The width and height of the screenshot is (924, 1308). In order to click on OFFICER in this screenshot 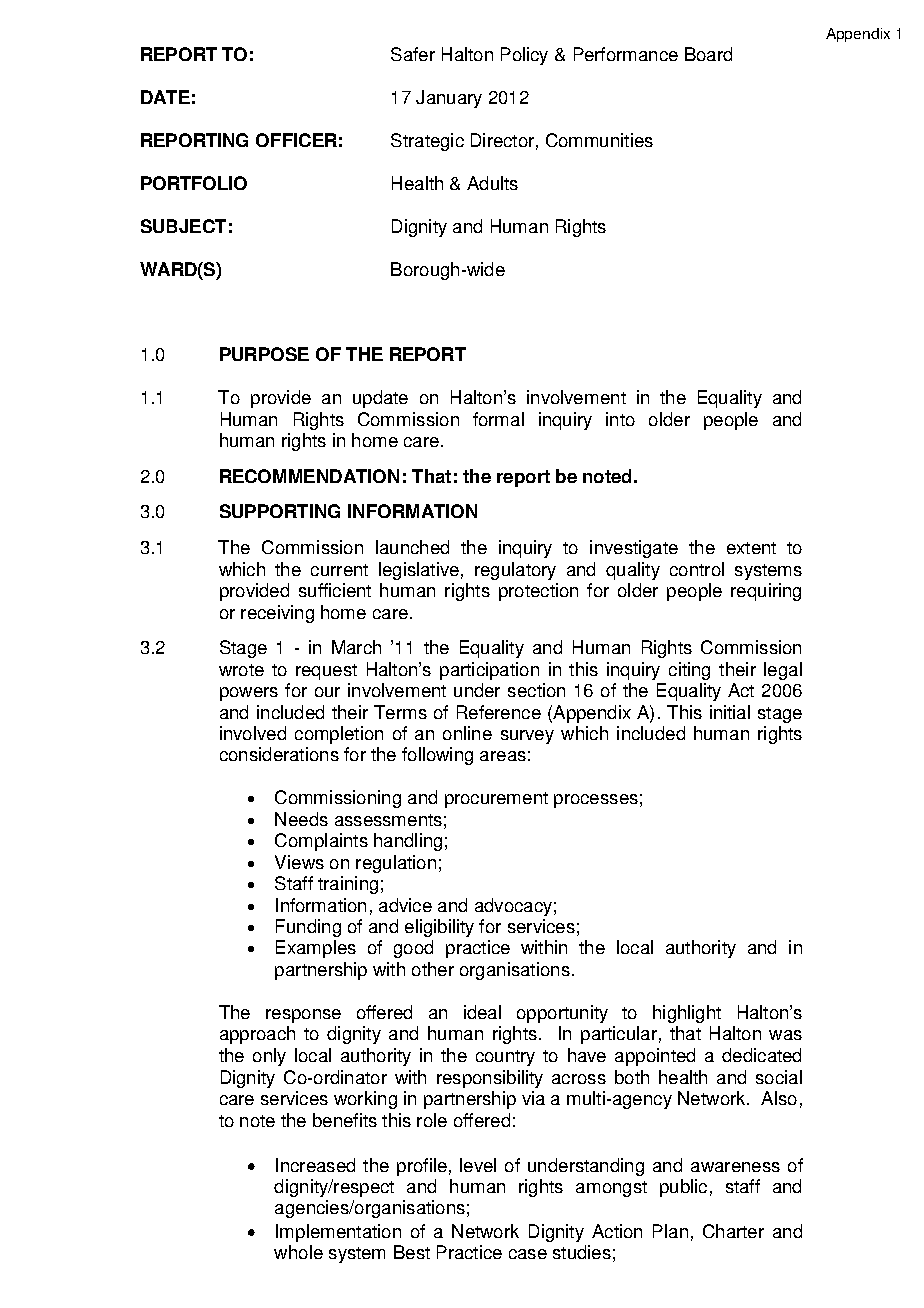, I will do `click(296, 140)`.
